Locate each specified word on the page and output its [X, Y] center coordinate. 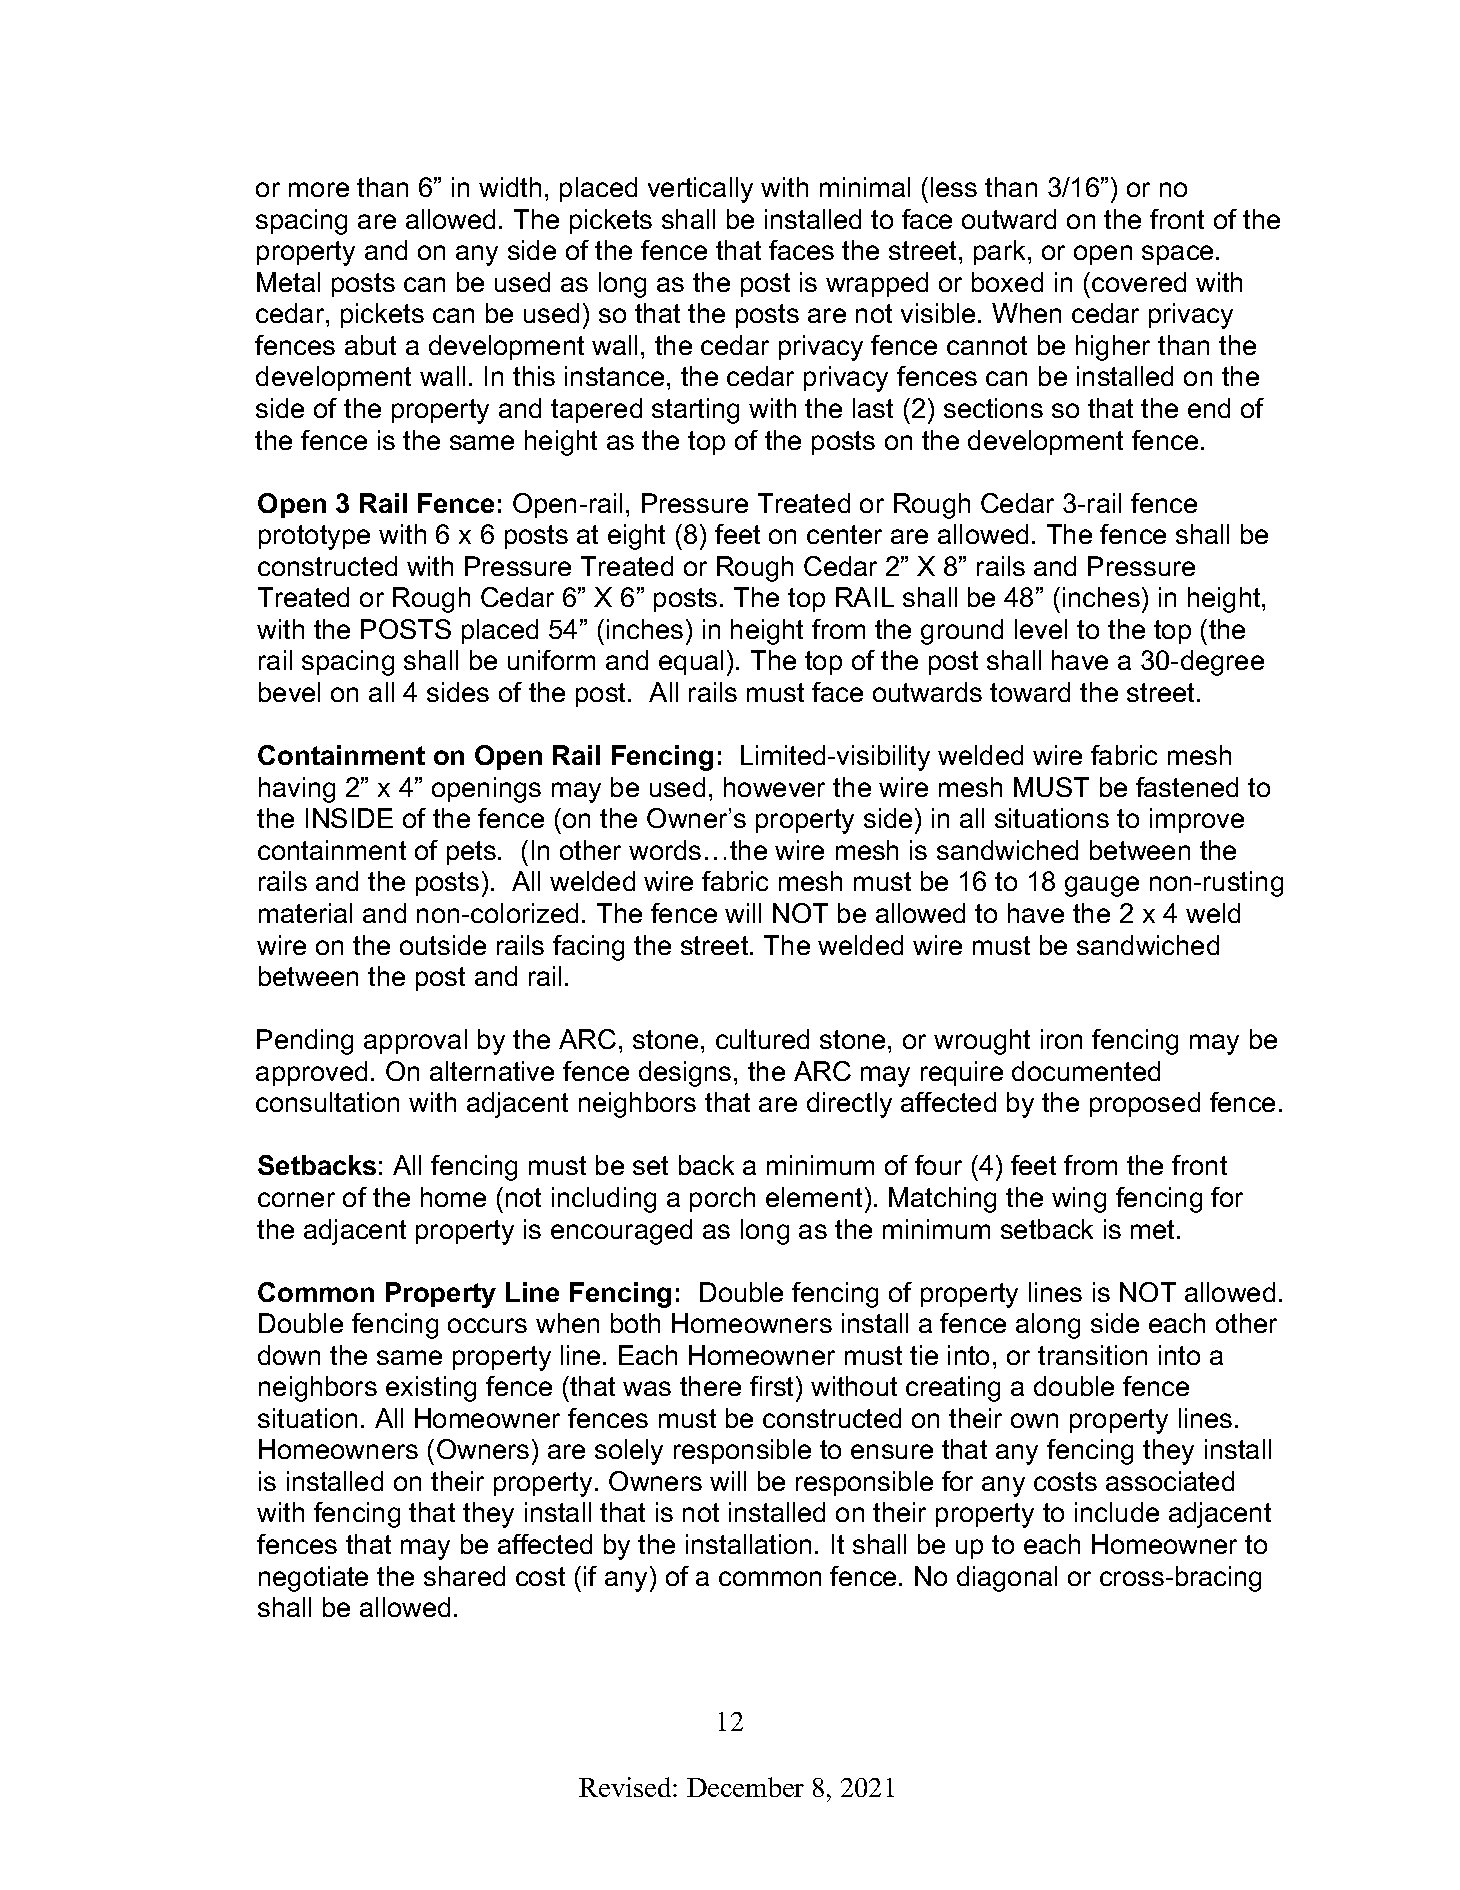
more [319, 189]
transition [1092, 1355]
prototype [314, 537]
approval [415, 1041]
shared [464, 1576]
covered [1139, 282]
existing [431, 1389]
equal [691, 662]
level [1041, 629]
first [773, 1386]
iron [1061, 1039]
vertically [700, 190]
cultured [762, 1039]
